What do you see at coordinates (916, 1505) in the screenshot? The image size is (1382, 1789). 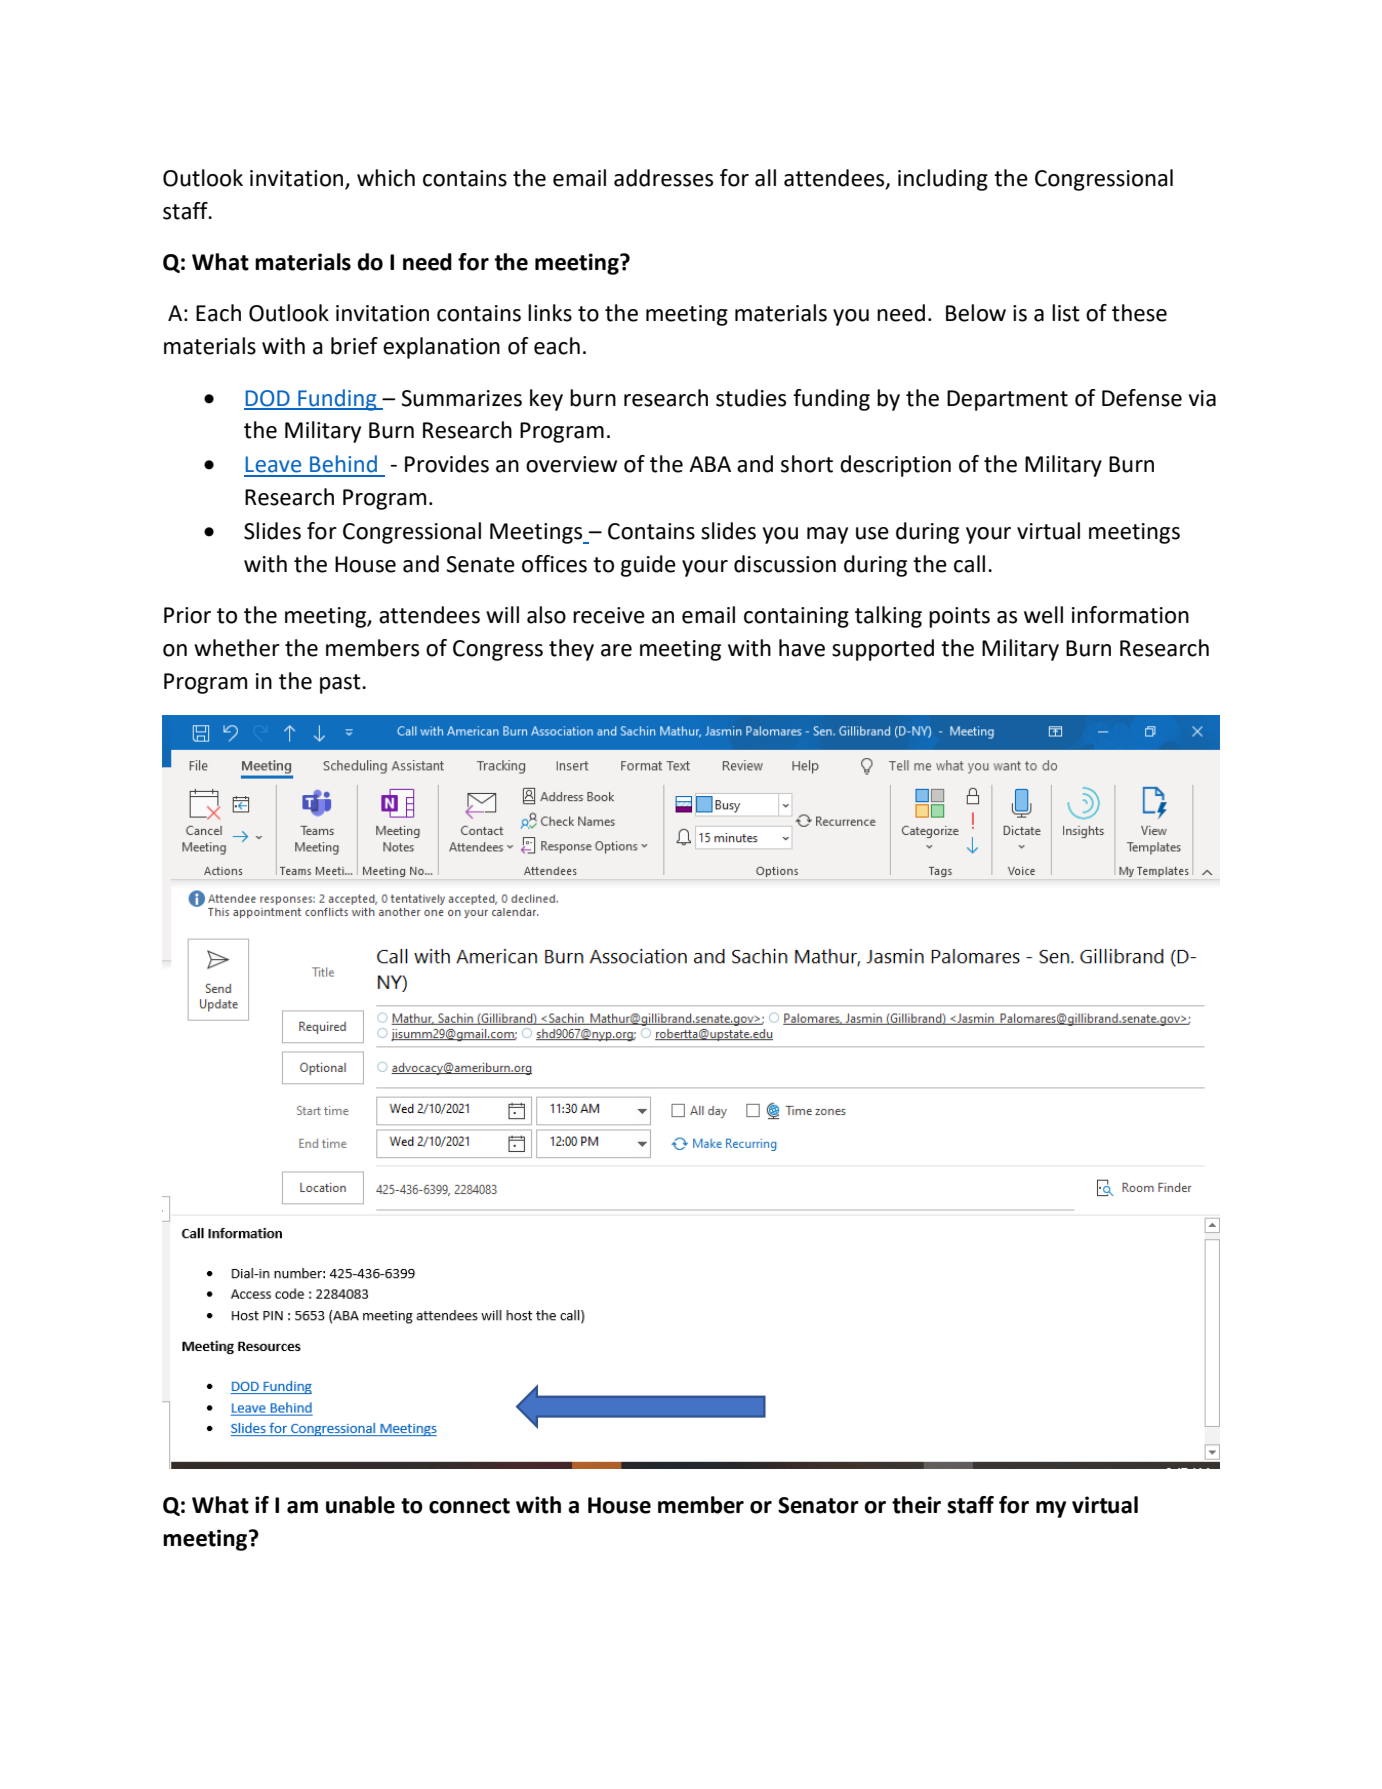 I see `their` at bounding box center [916, 1505].
